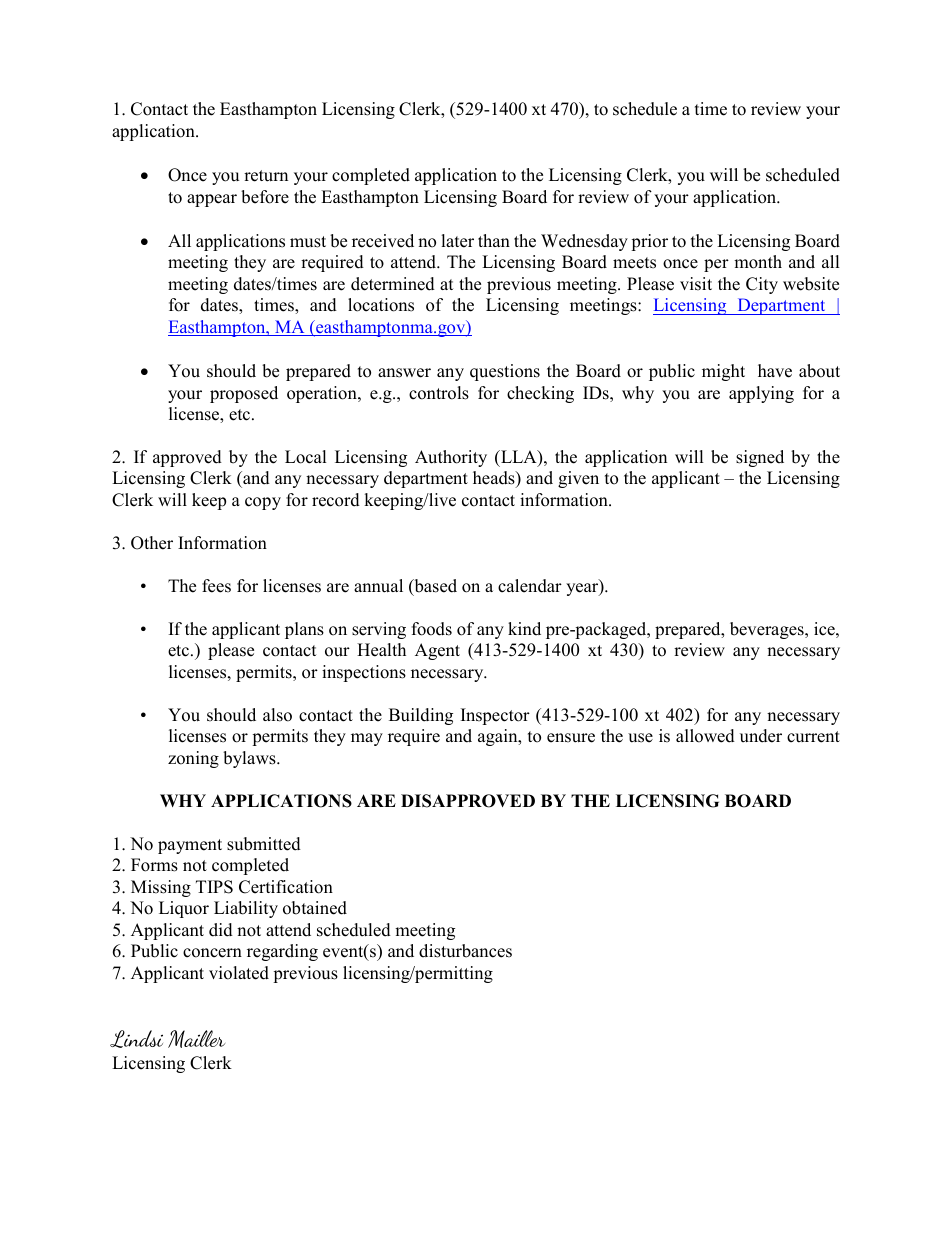  I want to click on Local, so click(306, 457).
